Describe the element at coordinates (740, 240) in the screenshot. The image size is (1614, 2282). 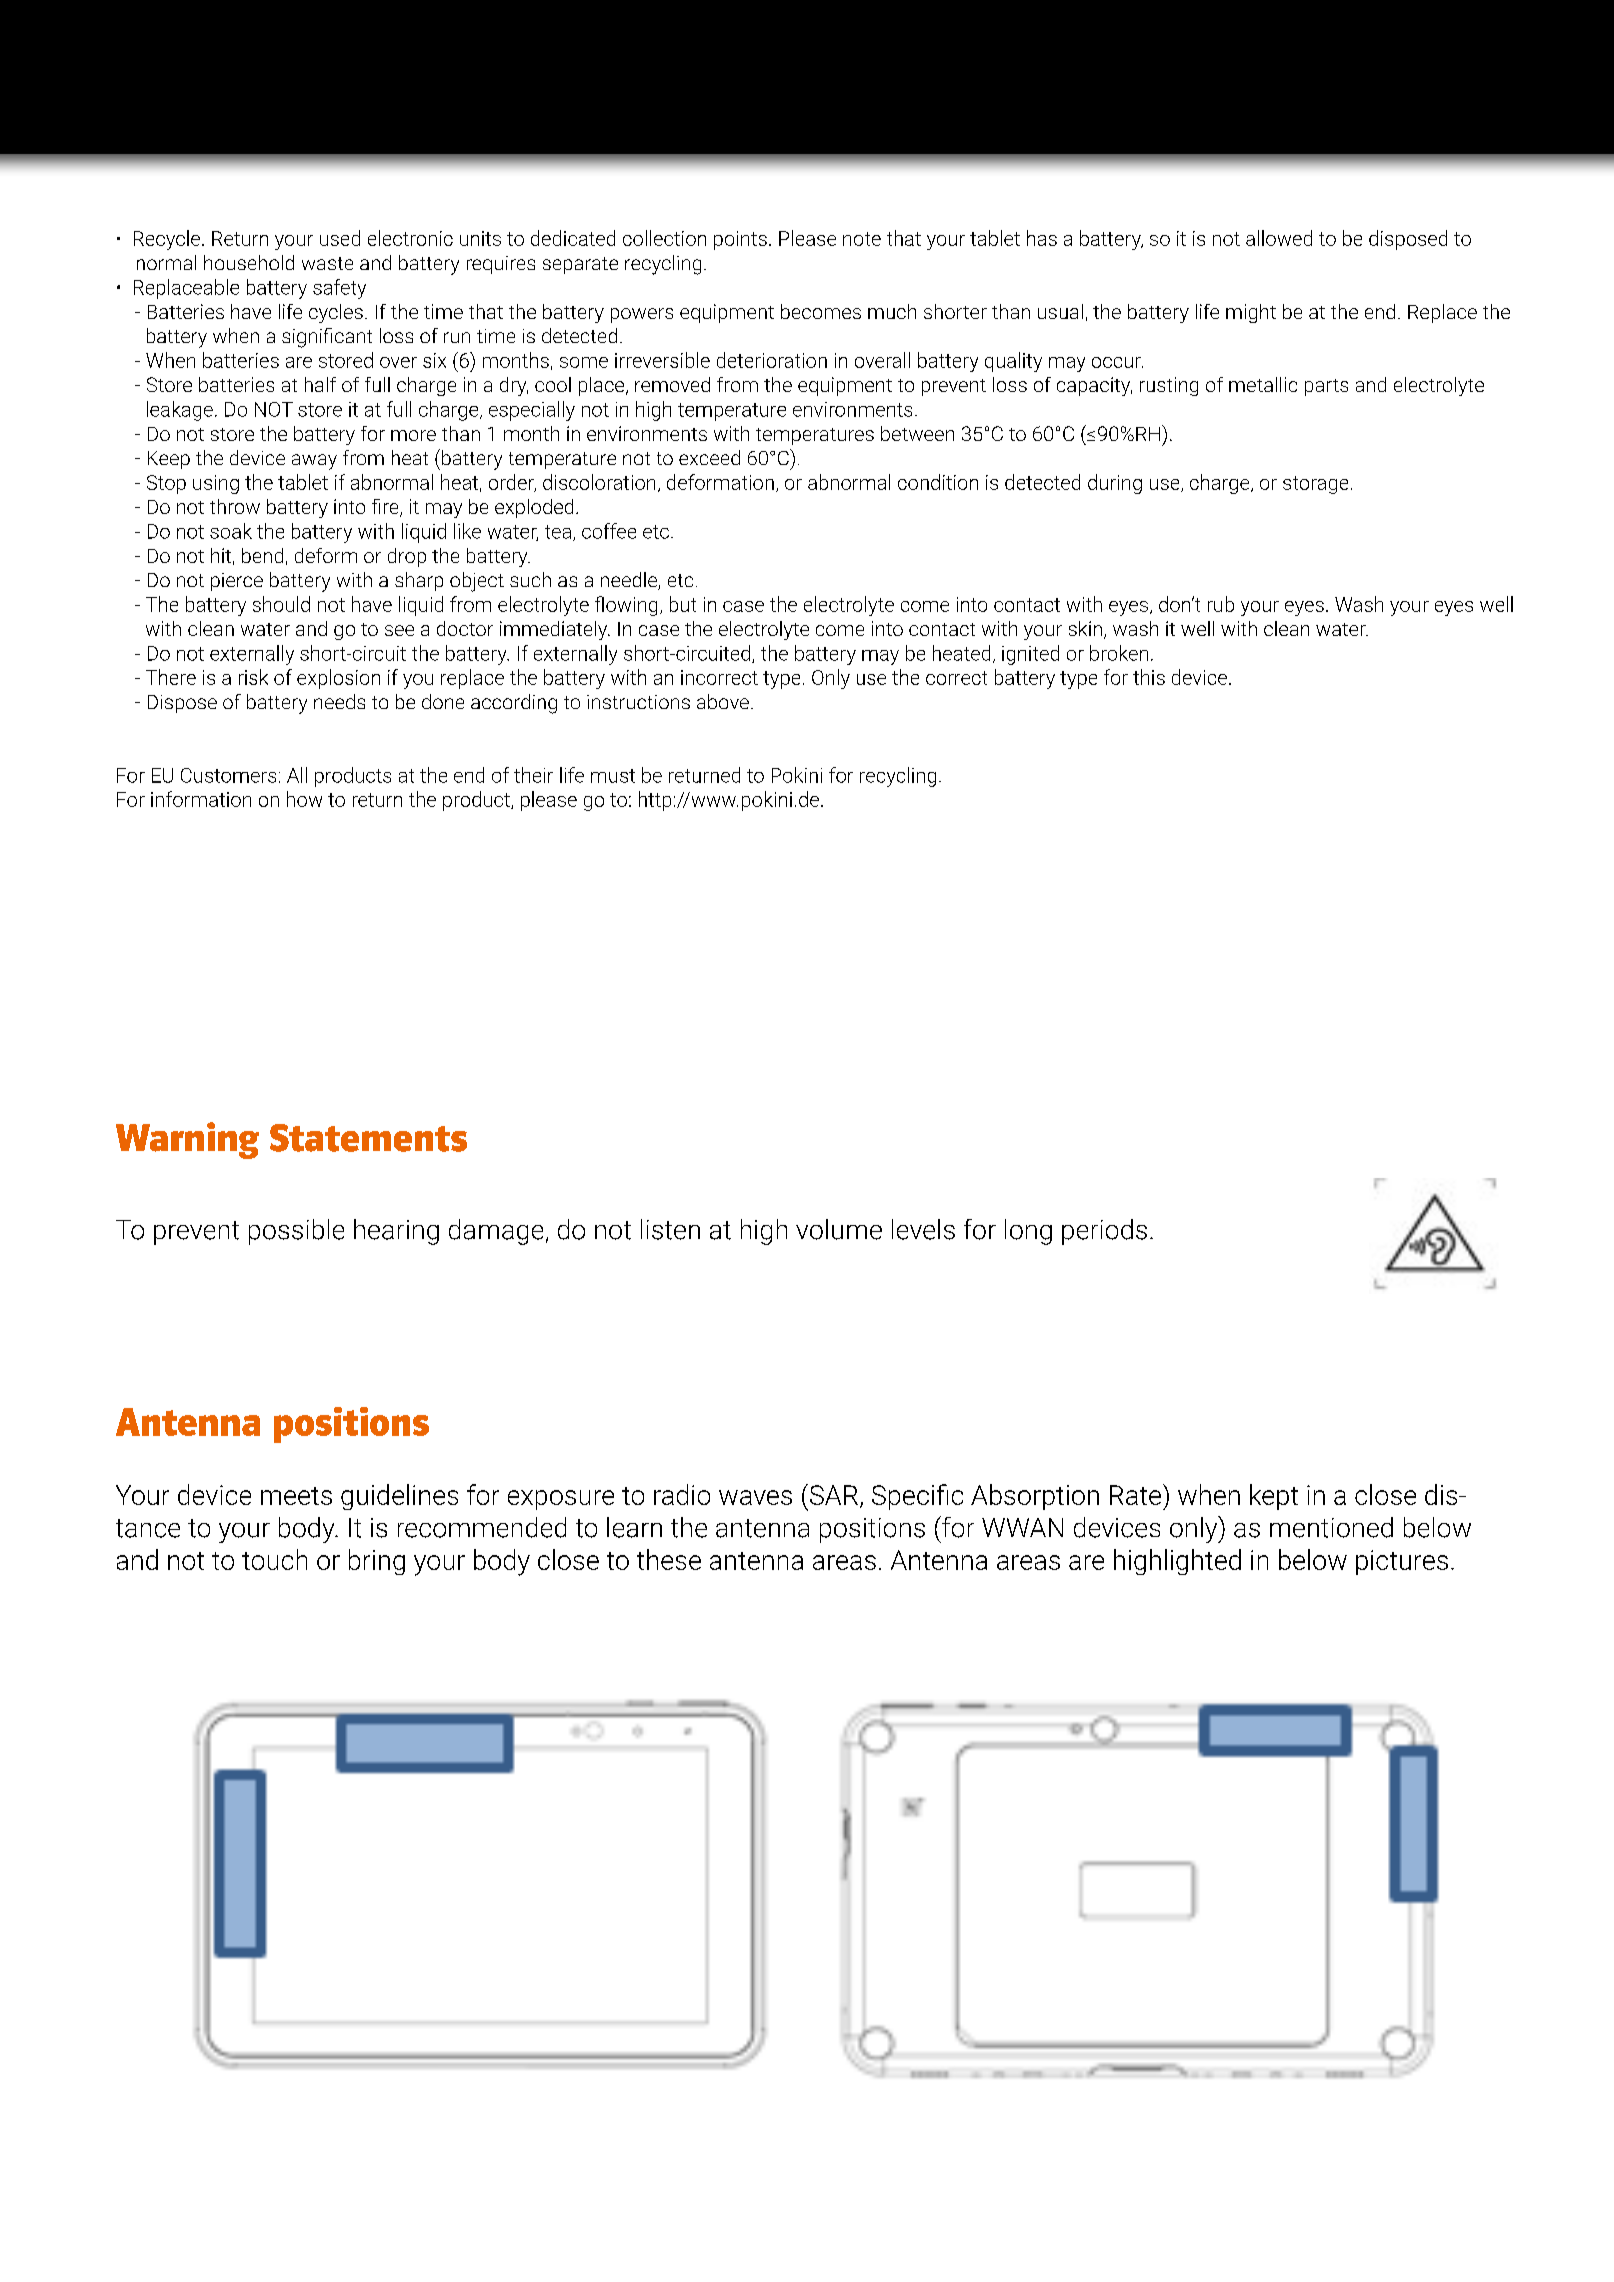
I see `points` at that location.
